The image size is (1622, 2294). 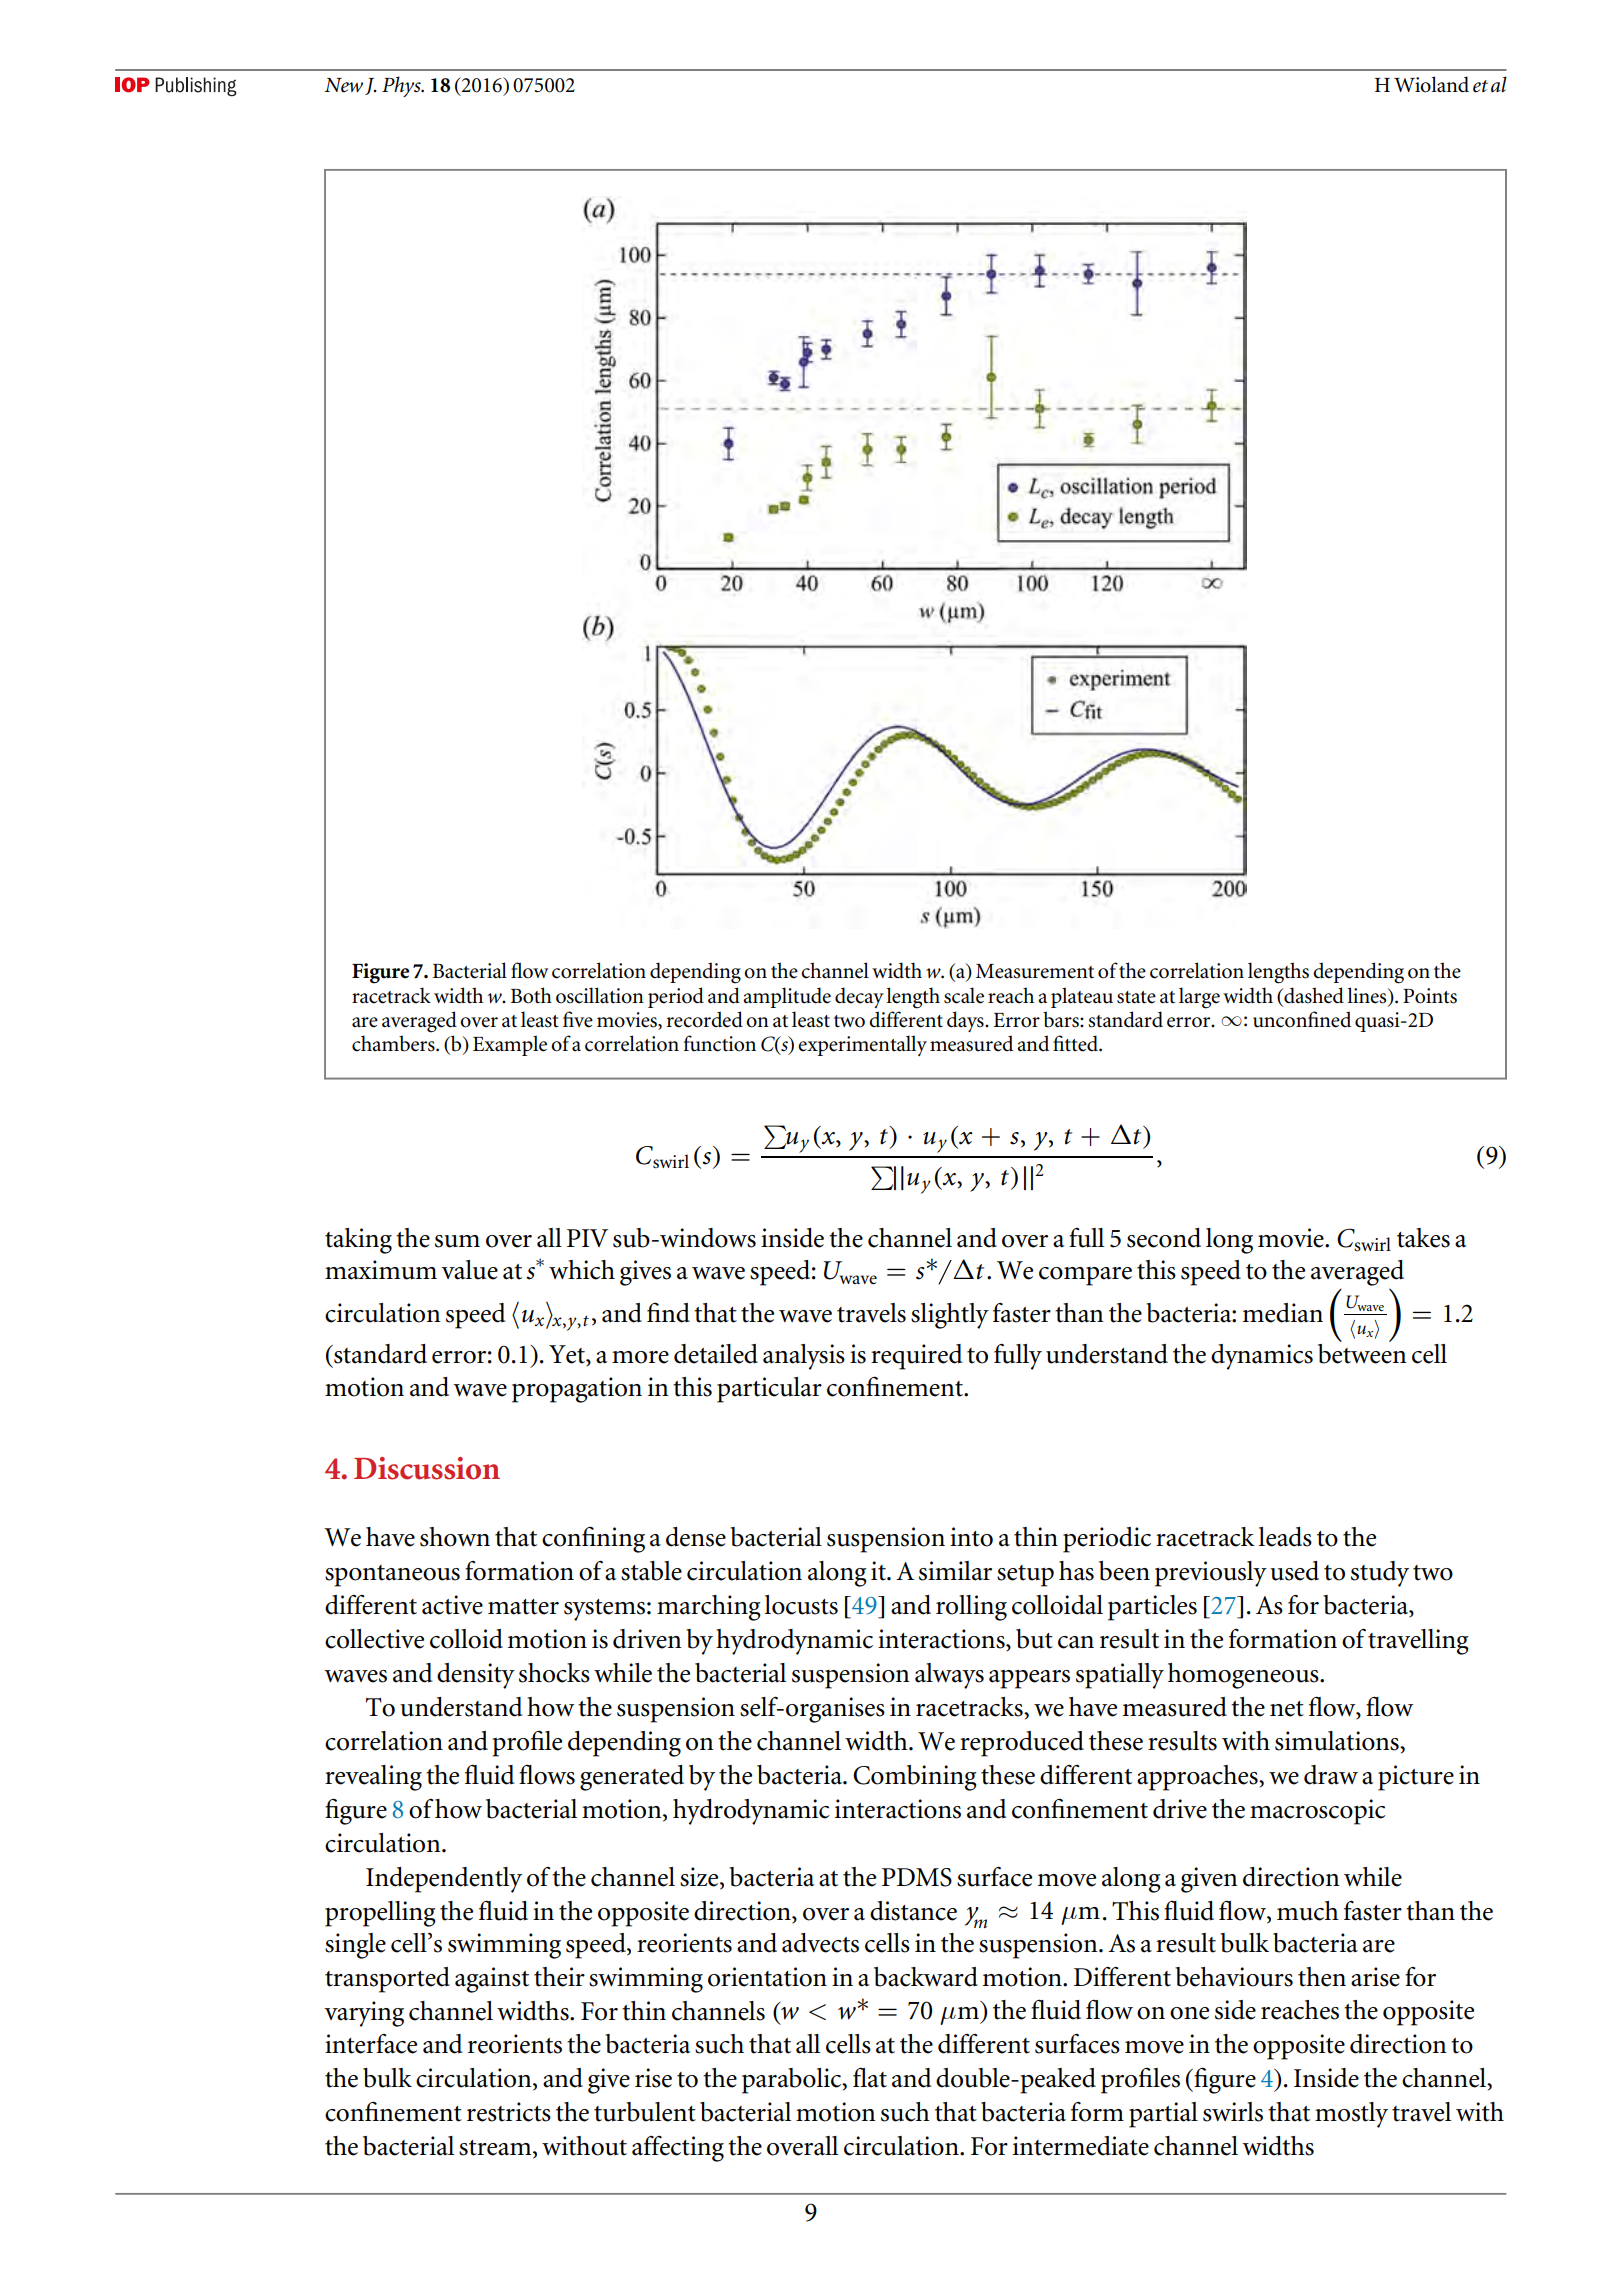 What do you see at coordinates (1199, 998) in the image?
I see `large` at bounding box center [1199, 998].
